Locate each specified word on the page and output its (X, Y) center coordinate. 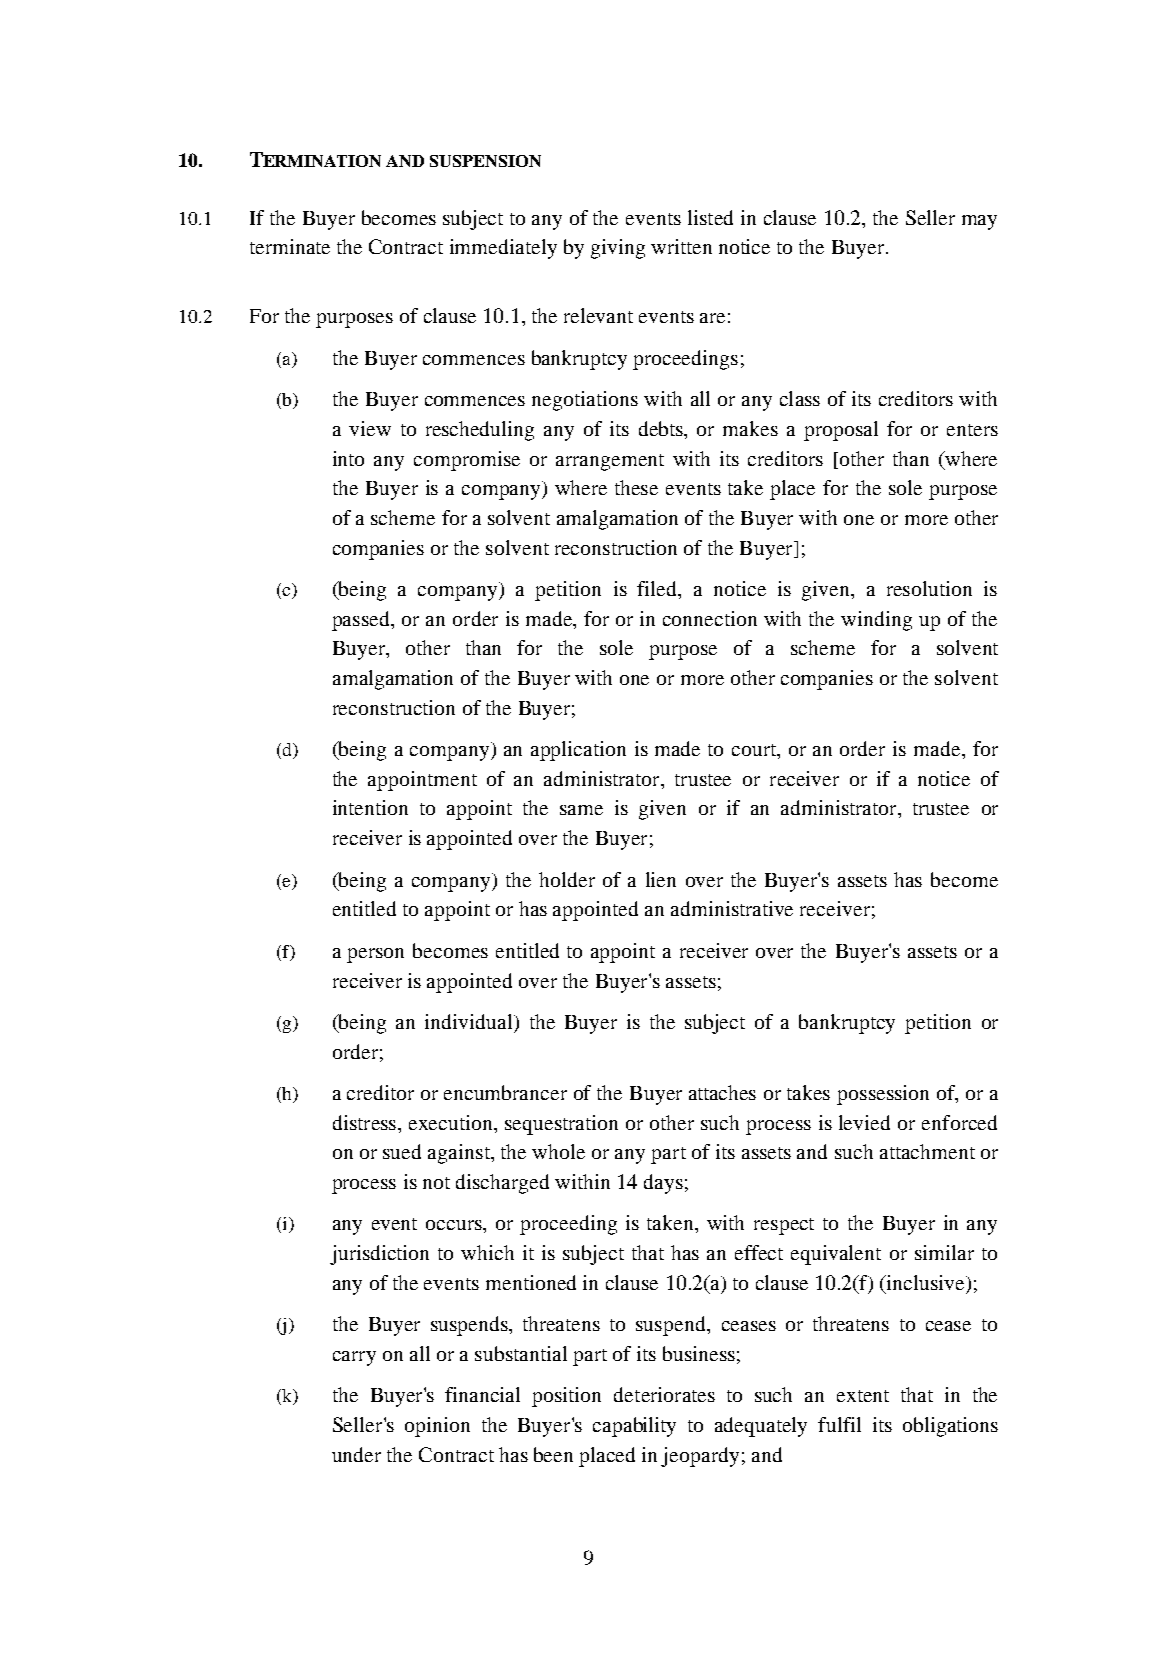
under (356, 1454)
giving (618, 249)
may (979, 222)
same (581, 810)
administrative (732, 908)
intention (370, 807)
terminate (290, 246)
